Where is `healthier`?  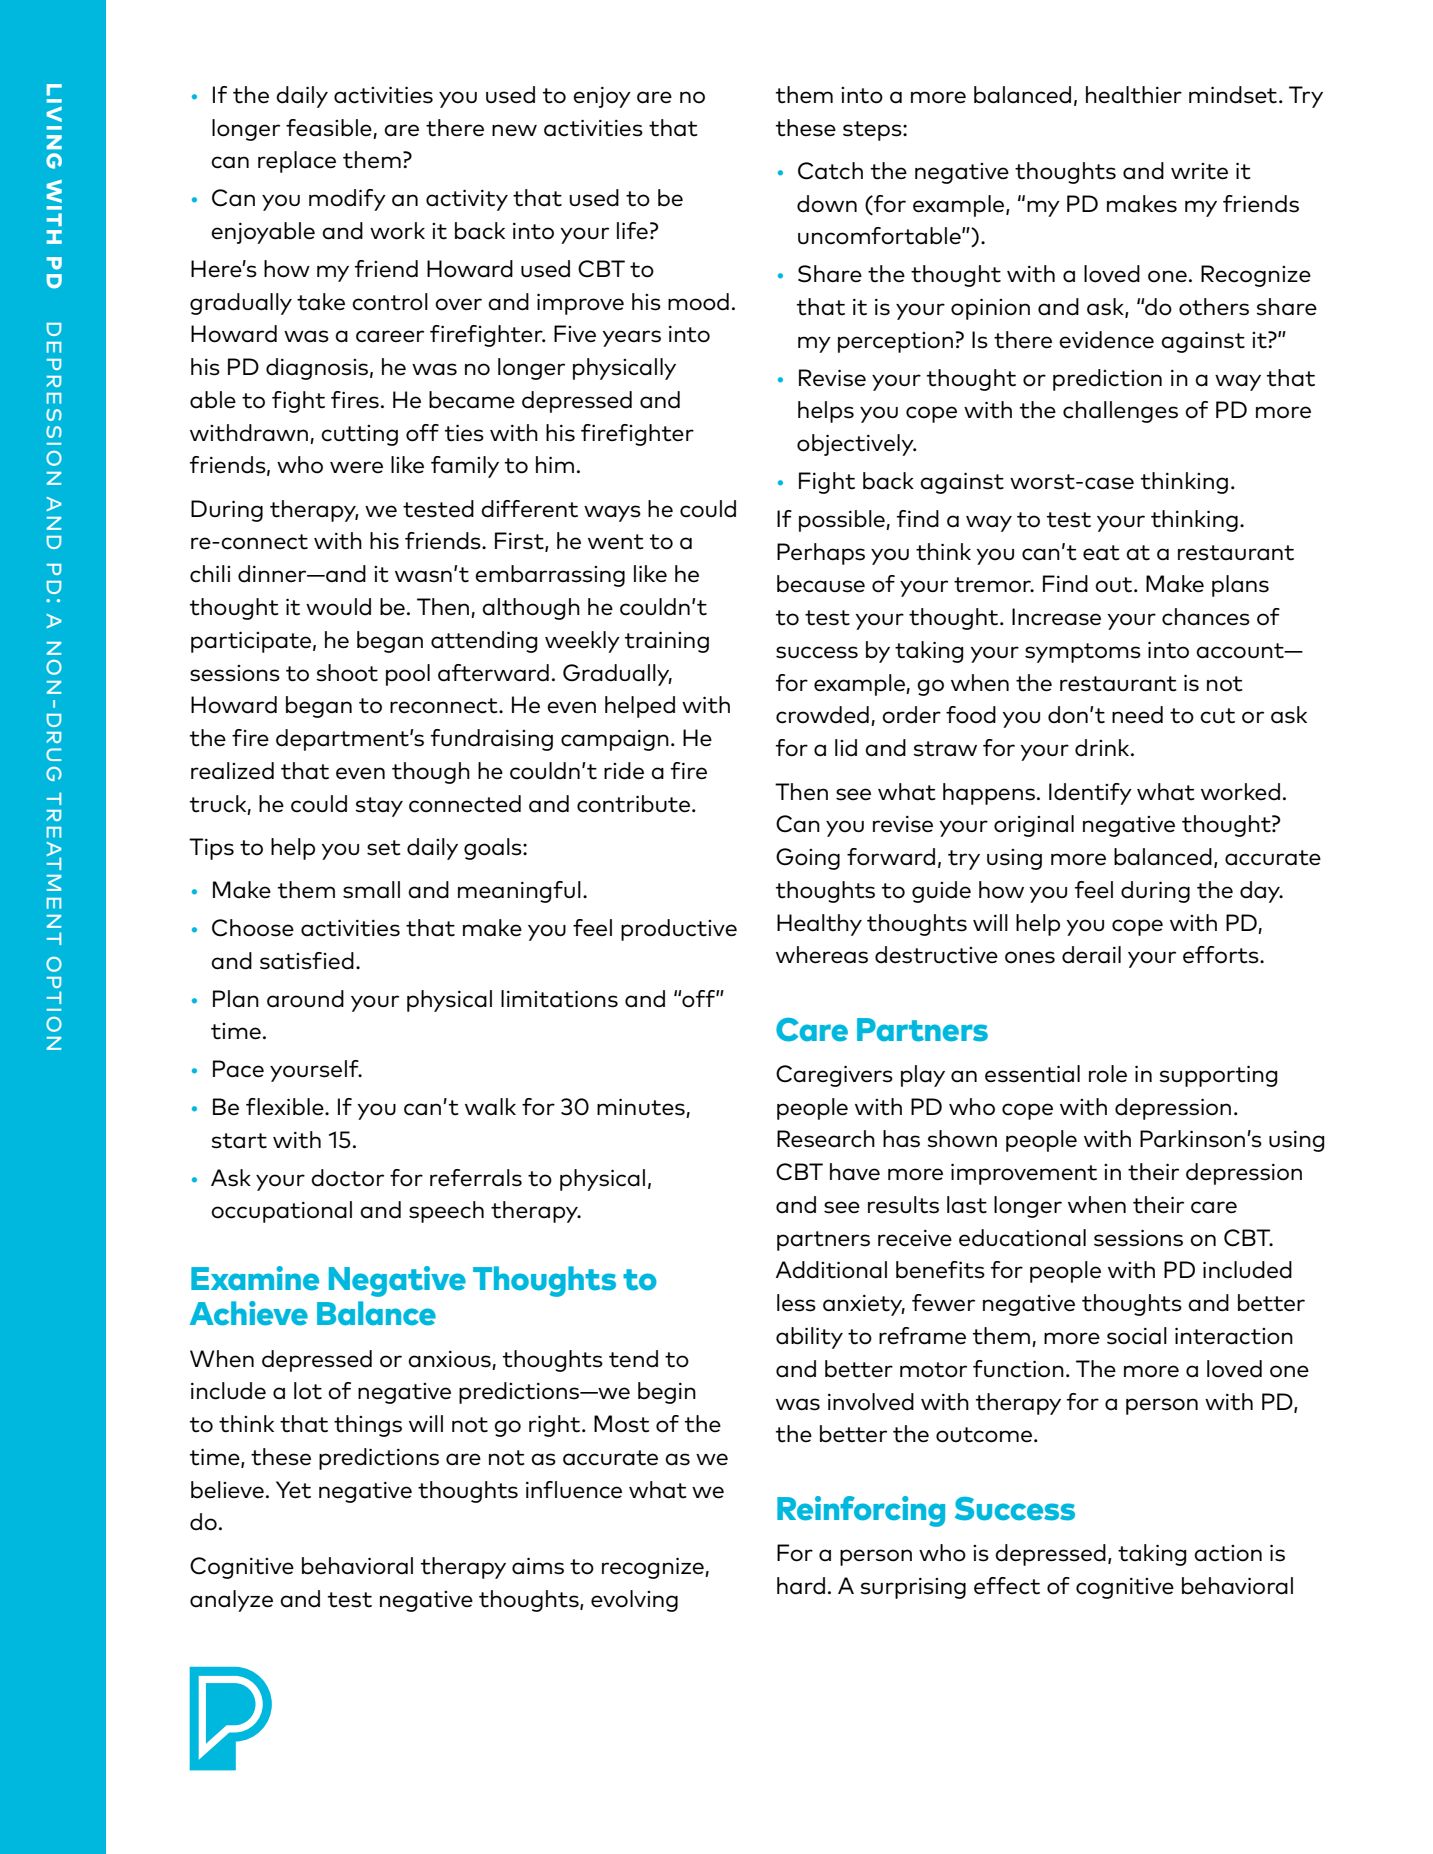
healthier is located at coordinates (1134, 95).
